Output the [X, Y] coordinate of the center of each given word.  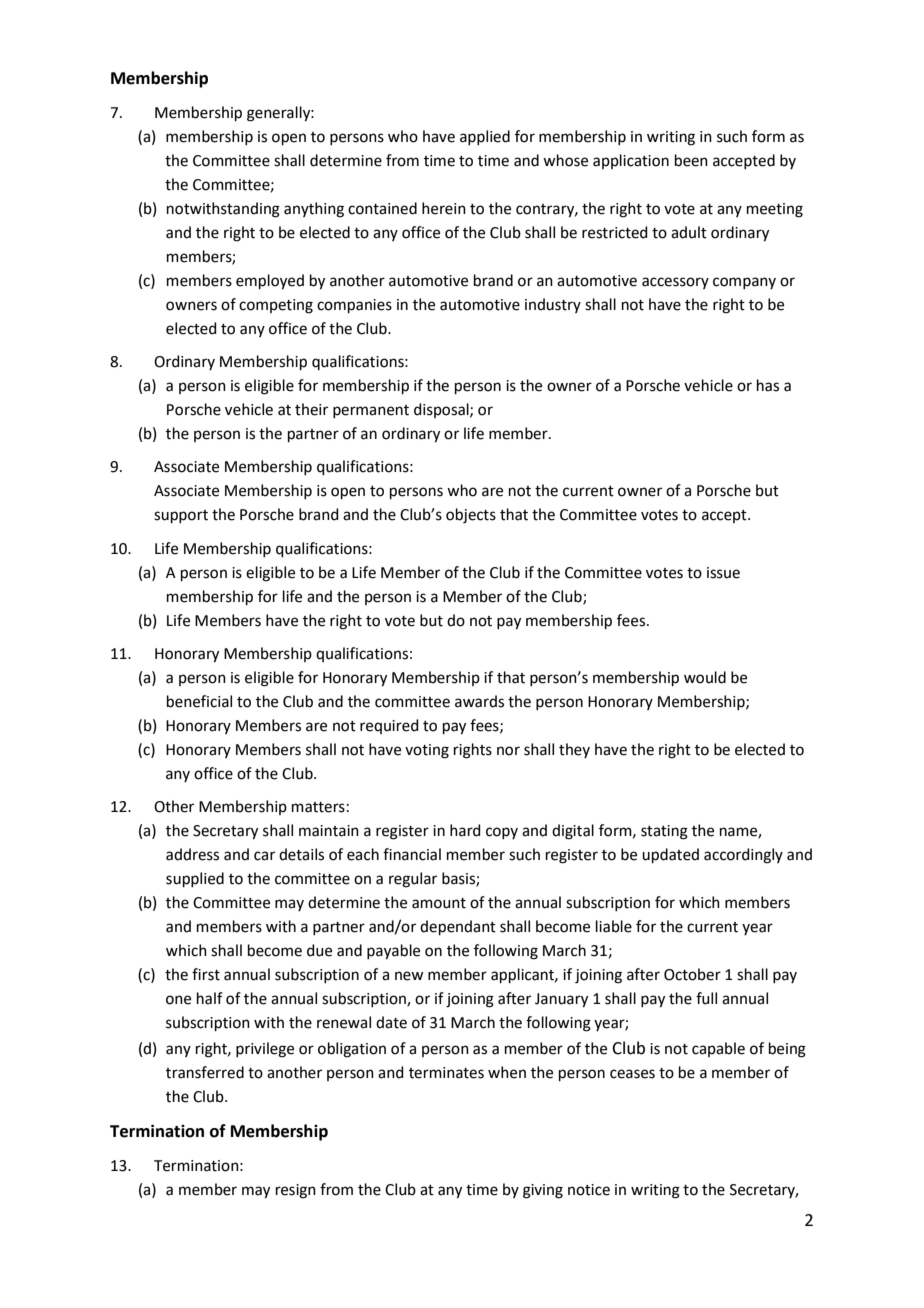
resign [296, 1191]
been [691, 160]
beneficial [199, 701]
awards [479, 701]
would [705, 677]
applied [485, 137]
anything [314, 210]
